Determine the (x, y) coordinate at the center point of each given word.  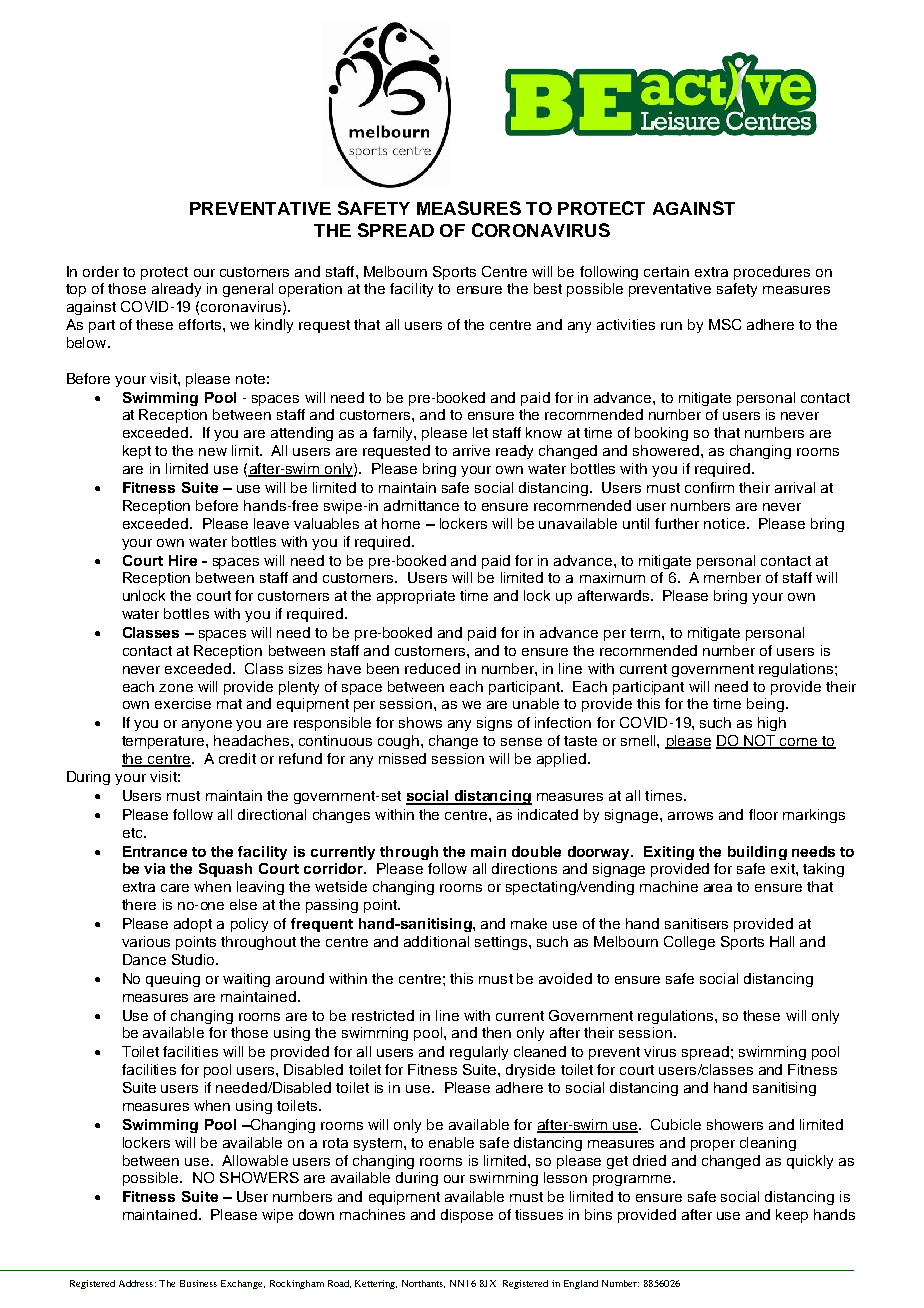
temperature (164, 742)
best (548, 288)
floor (763, 814)
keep (792, 1216)
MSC (725, 324)
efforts (201, 324)
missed (402, 758)
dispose (467, 1216)
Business (198, 1283)
